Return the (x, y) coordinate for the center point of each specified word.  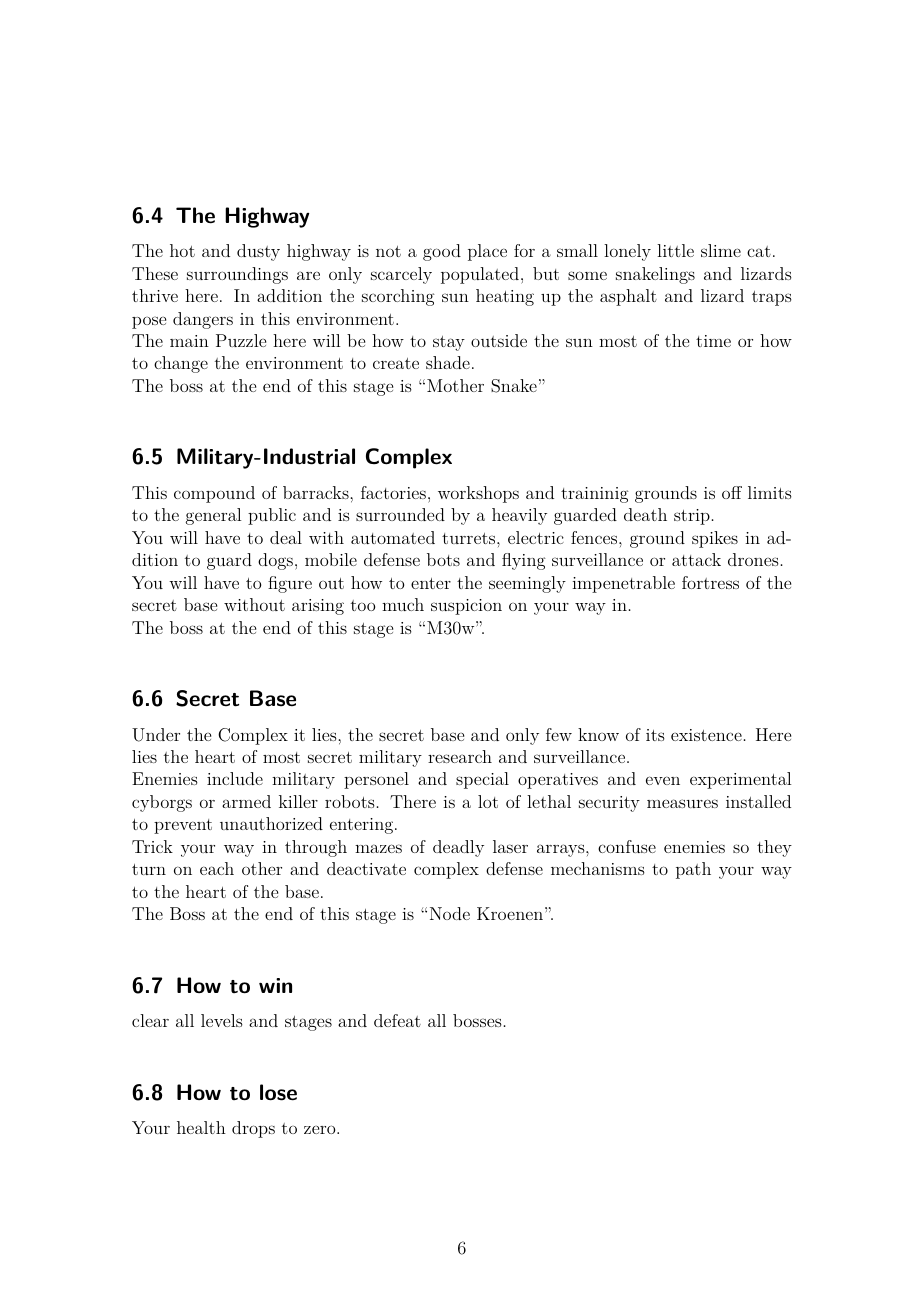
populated (480, 275)
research (460, 756)
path (693, 870)
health (201, 1127)
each (217, 868)
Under (156, 735)
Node (450, 913)
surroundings (237, 275)
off (732, 492)
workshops (478, 494)
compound (214, 494)
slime (721, 250)
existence (706, 735)
